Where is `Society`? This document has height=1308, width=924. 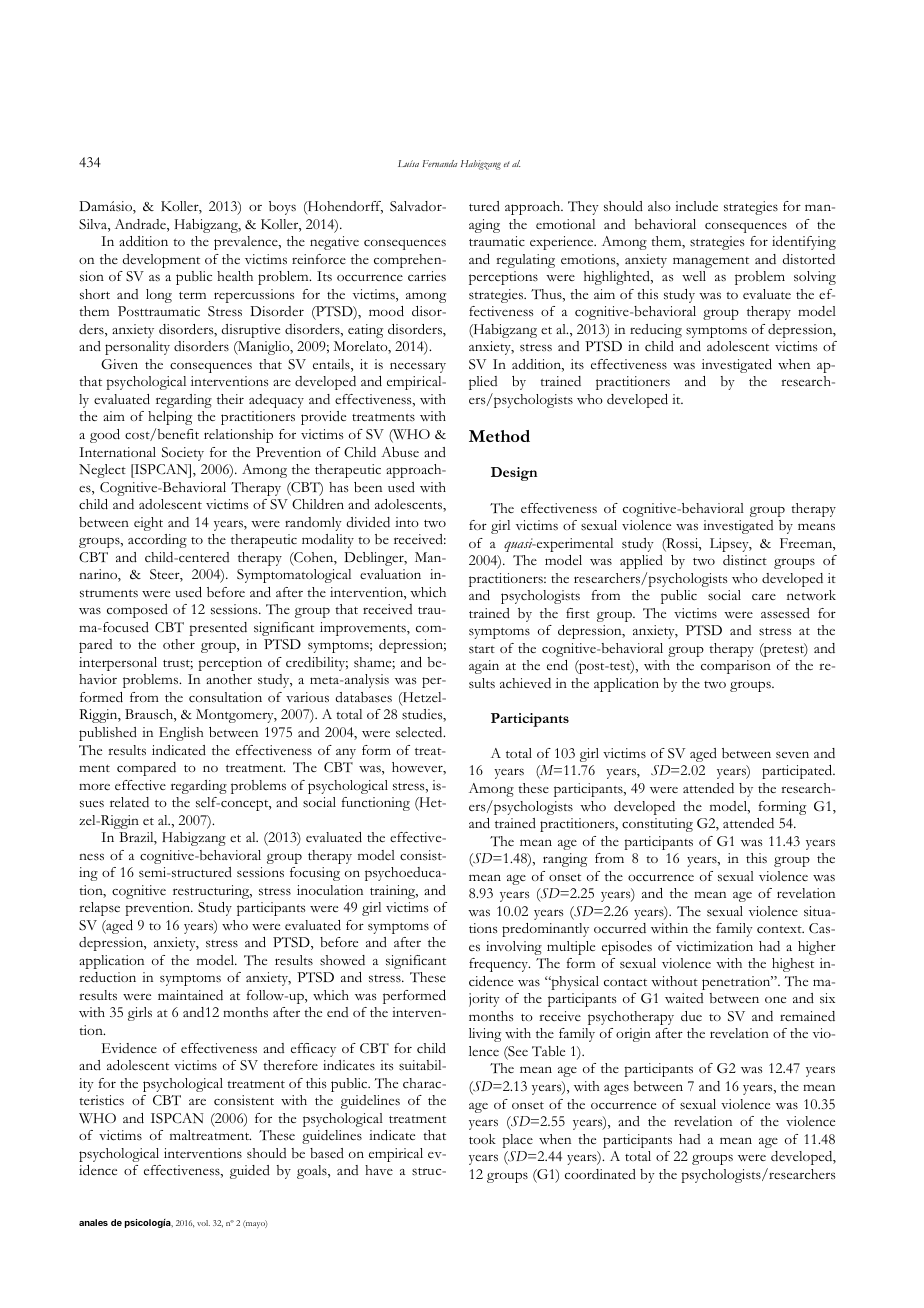
Society is located at coordinates (183, 454).
